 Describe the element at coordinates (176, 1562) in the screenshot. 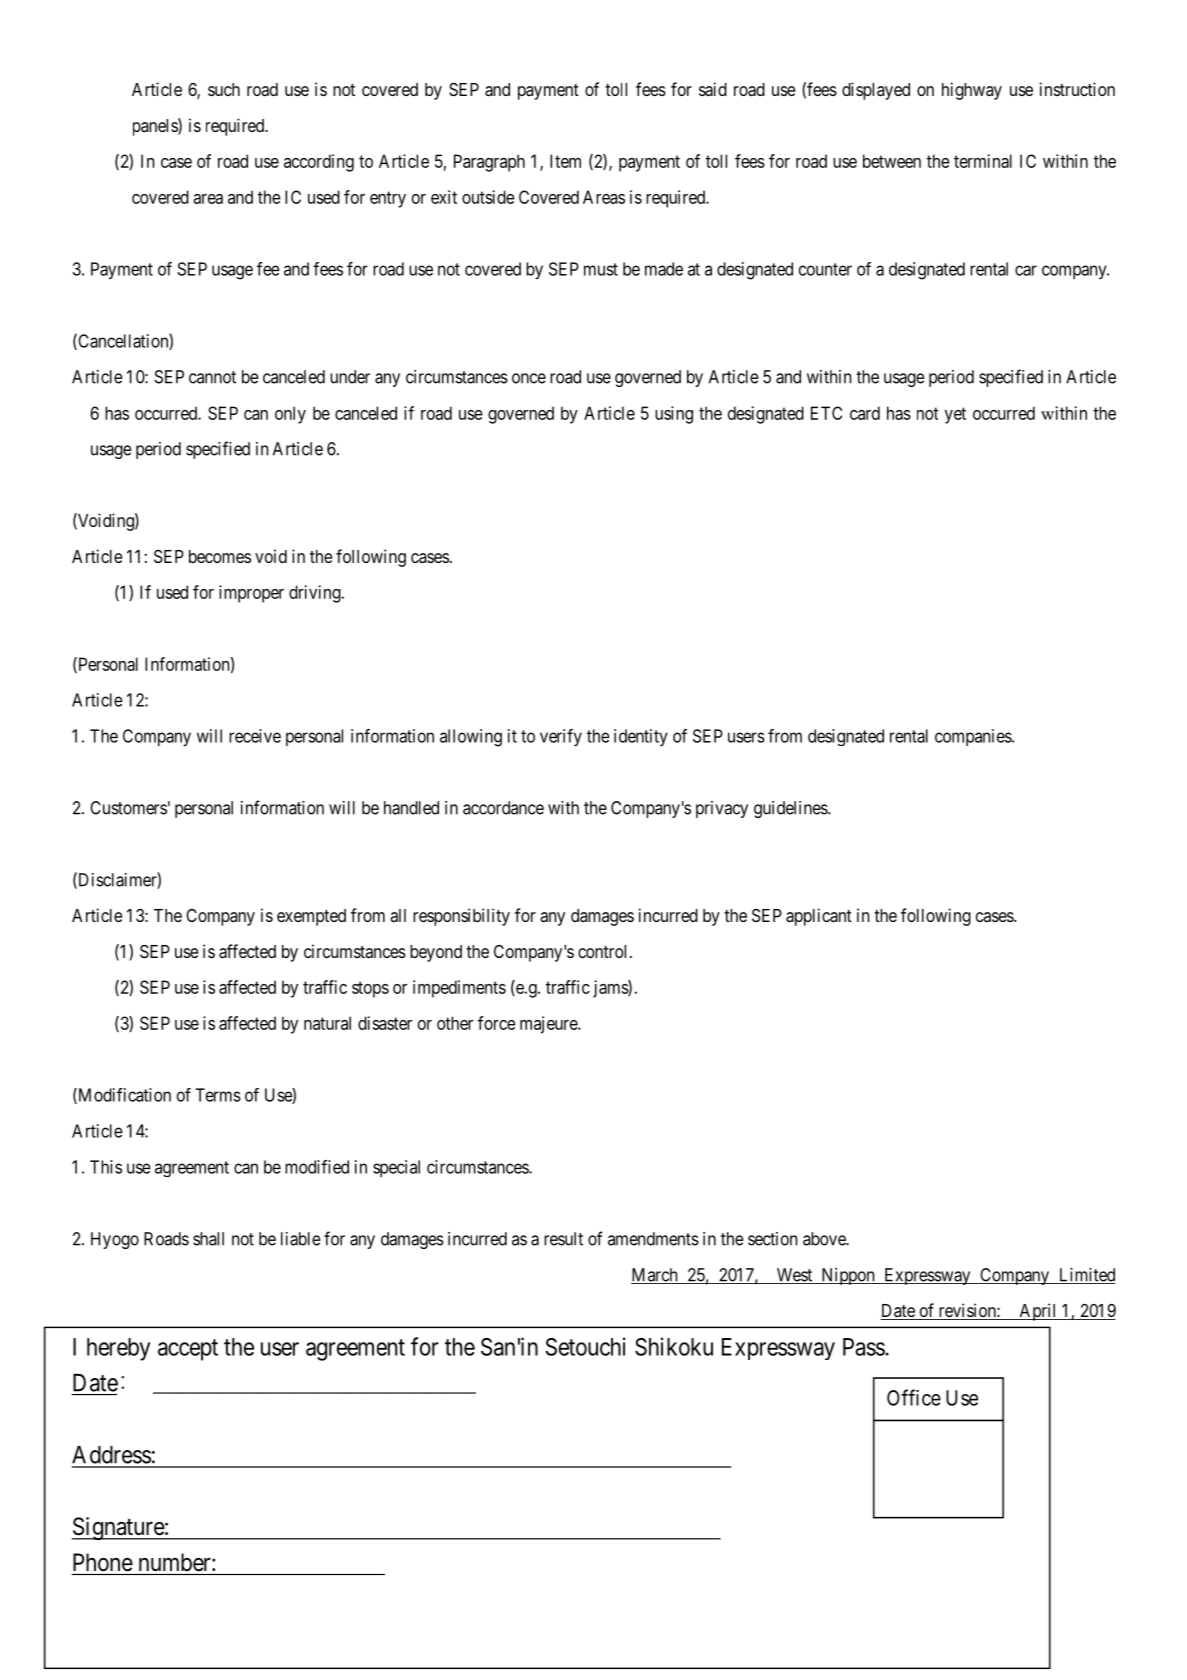

I see `number` at that location.
